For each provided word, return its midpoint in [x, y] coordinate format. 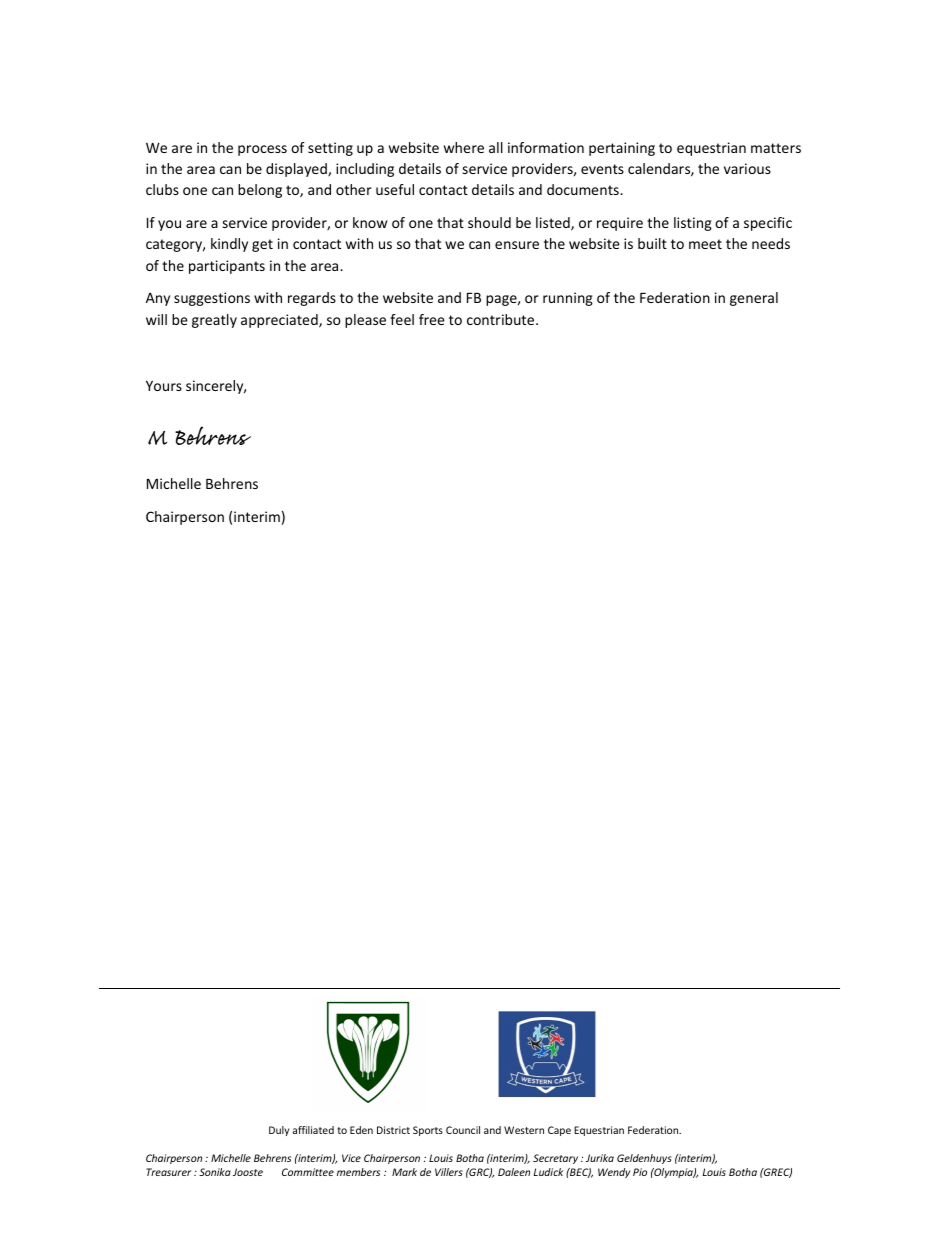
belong [260, 191]
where [464, 147]
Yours [164, 385]
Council [463, 1130]
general [754, 299]
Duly [279, 1131]
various [747, 168]
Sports [428, 1131]
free [432, 319]
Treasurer [168, 1172]
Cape [559, 1131]
